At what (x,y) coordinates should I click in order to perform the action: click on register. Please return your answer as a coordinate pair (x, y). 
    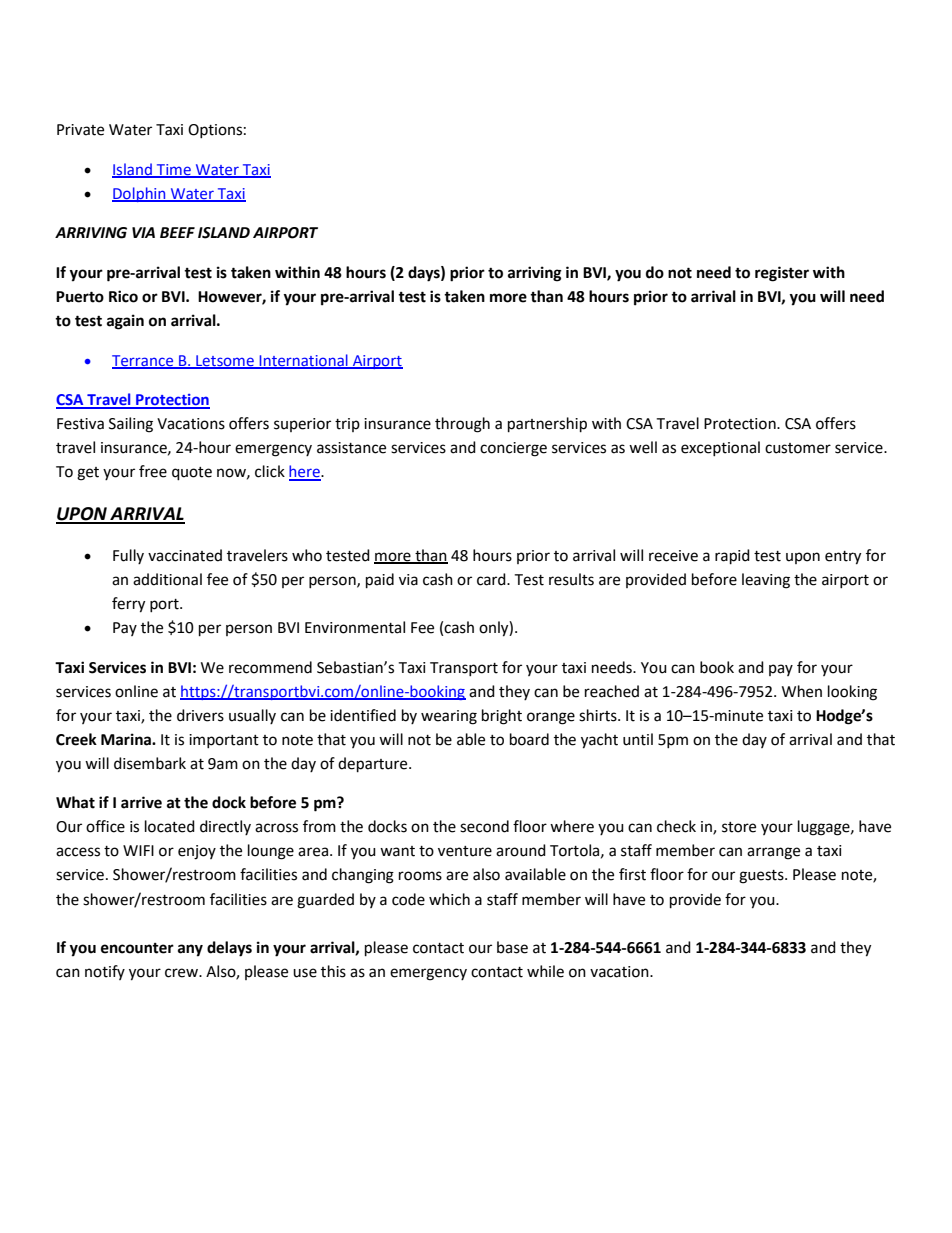
    Looking at the image, I should click on (782, 274).
